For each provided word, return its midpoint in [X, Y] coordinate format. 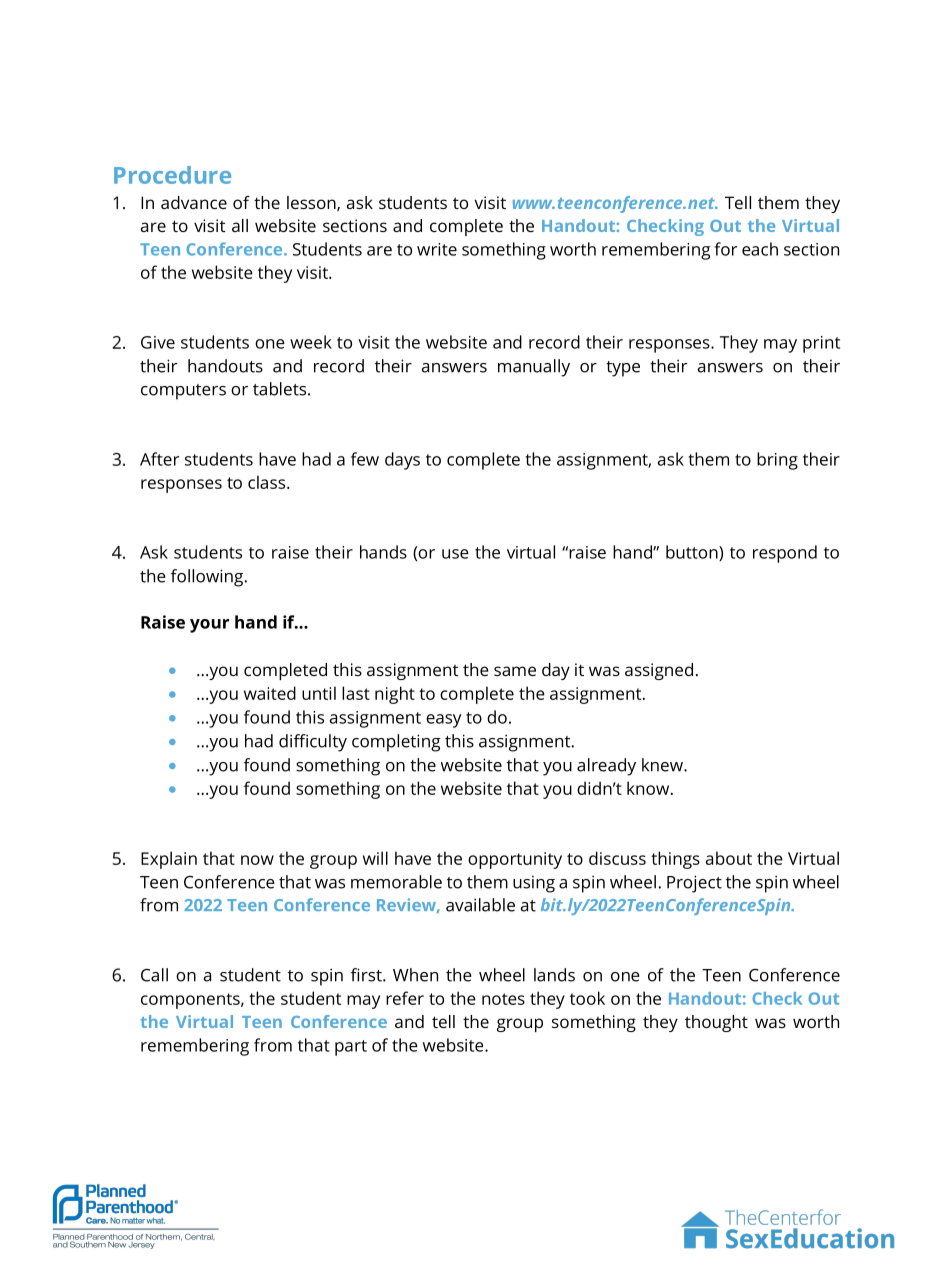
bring [777, 461]
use [455, 554]
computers [183, 392]
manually [534, 368]
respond [785, 554]
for [725, 249]
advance [194, 202]
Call [154, 975]
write [437, 249]
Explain [169, 860]
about [729, 858]
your [209, 626]
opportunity [515, 860]
